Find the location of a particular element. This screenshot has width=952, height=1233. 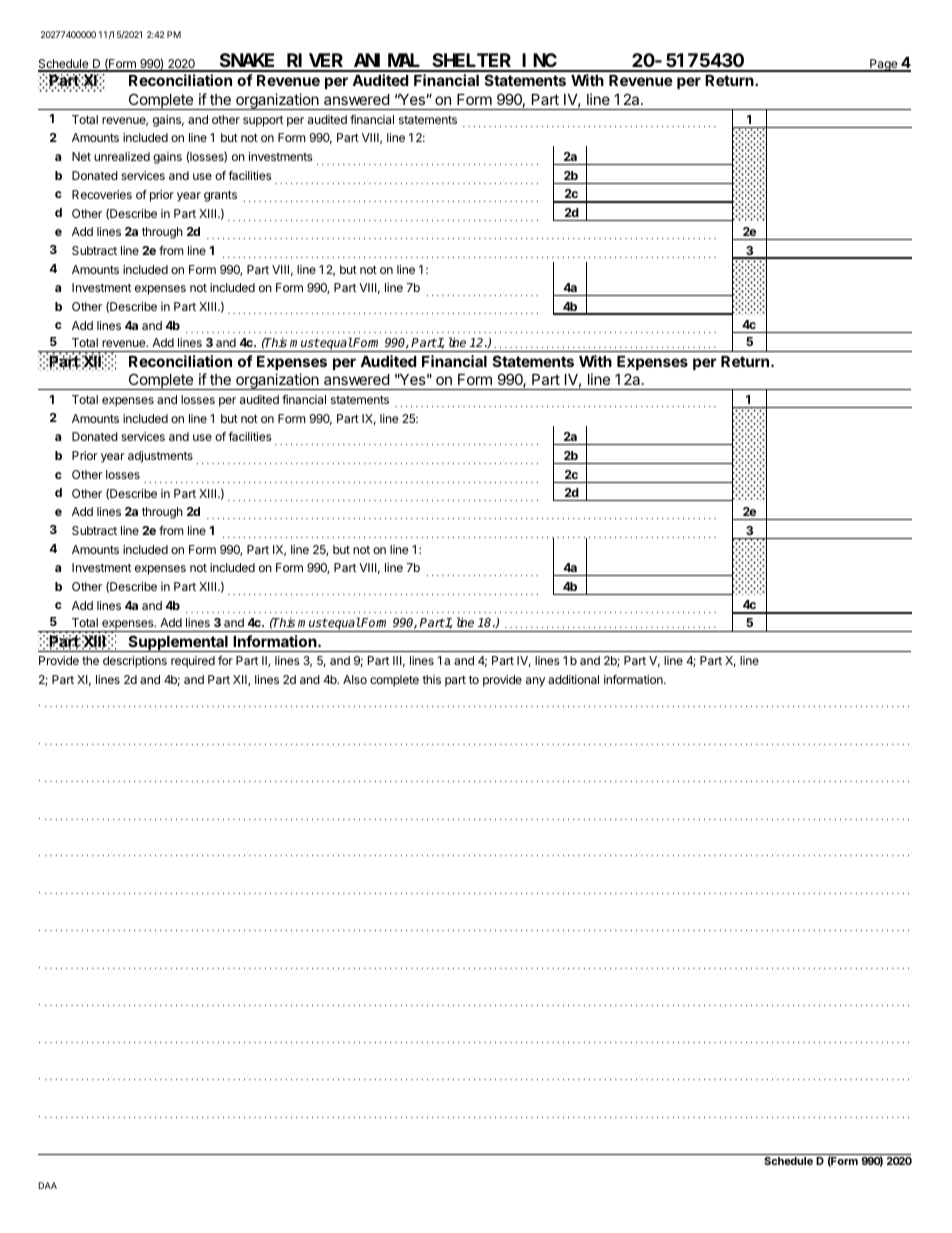

any is located at coordinates (535, 682).
